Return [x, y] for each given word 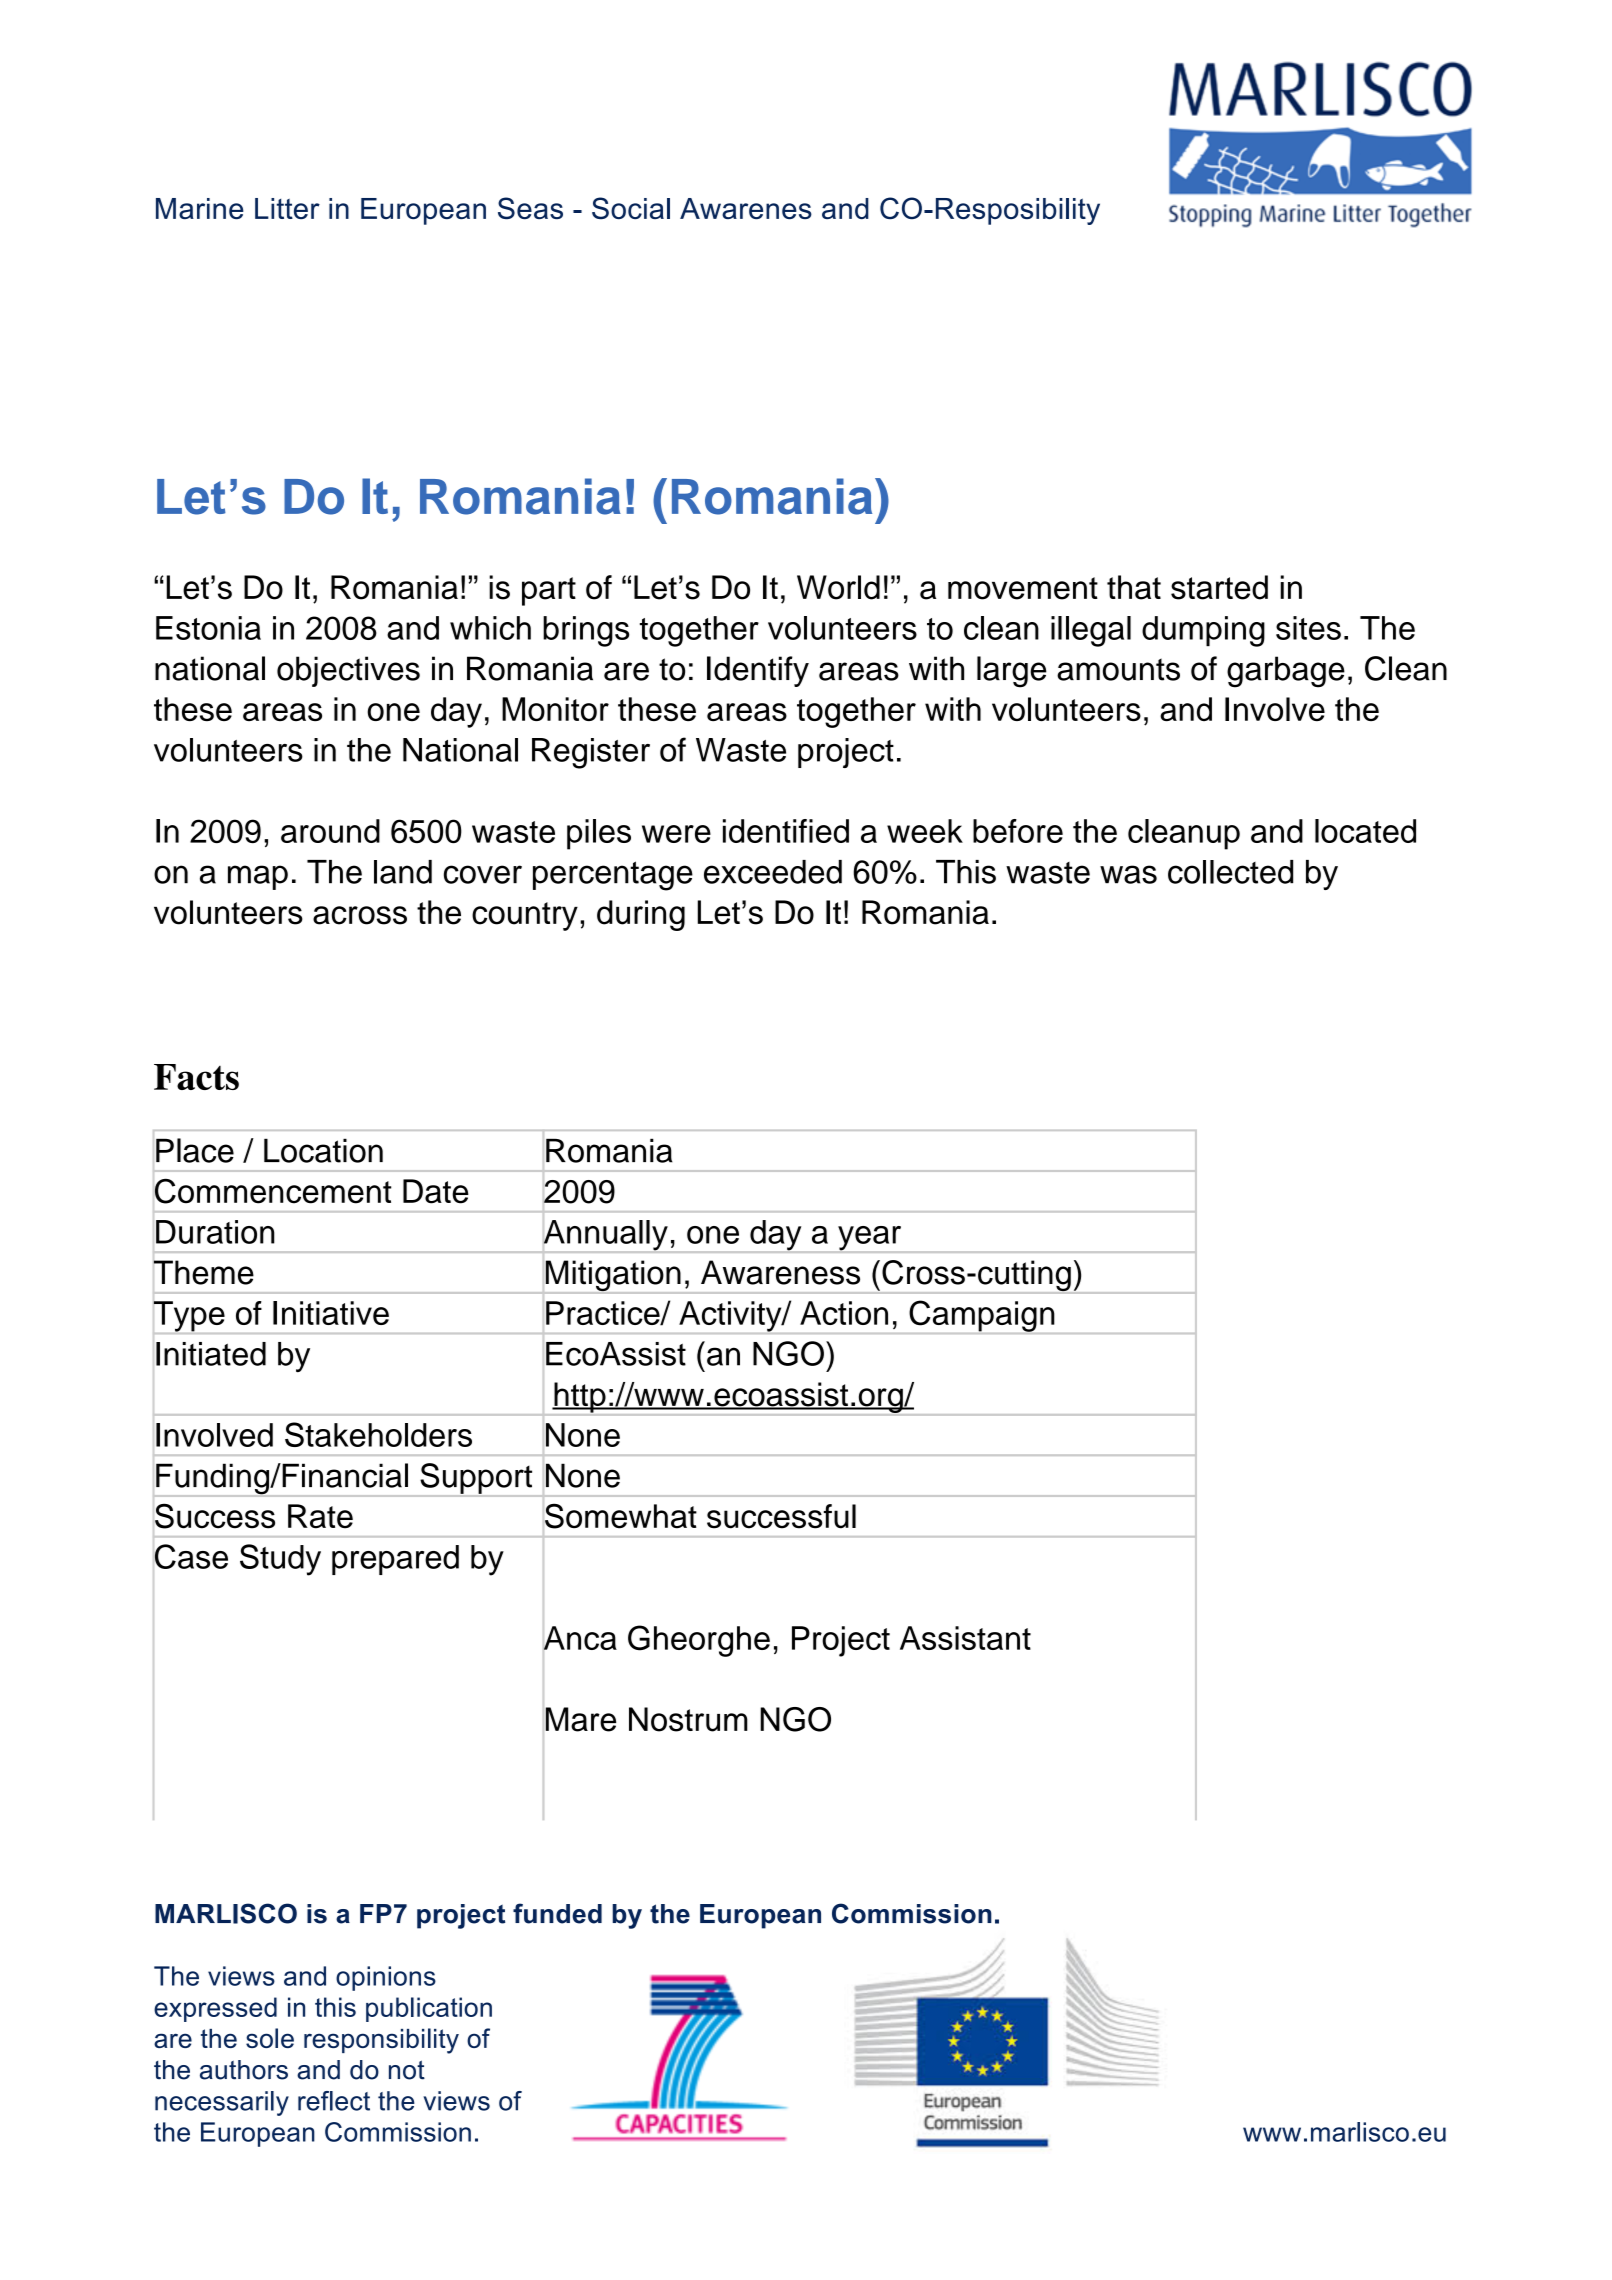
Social [631, 208]
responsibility [381, 2041]
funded [557, 1913]
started [1219, 587]
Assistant [965, 1638]
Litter [287, 208]
